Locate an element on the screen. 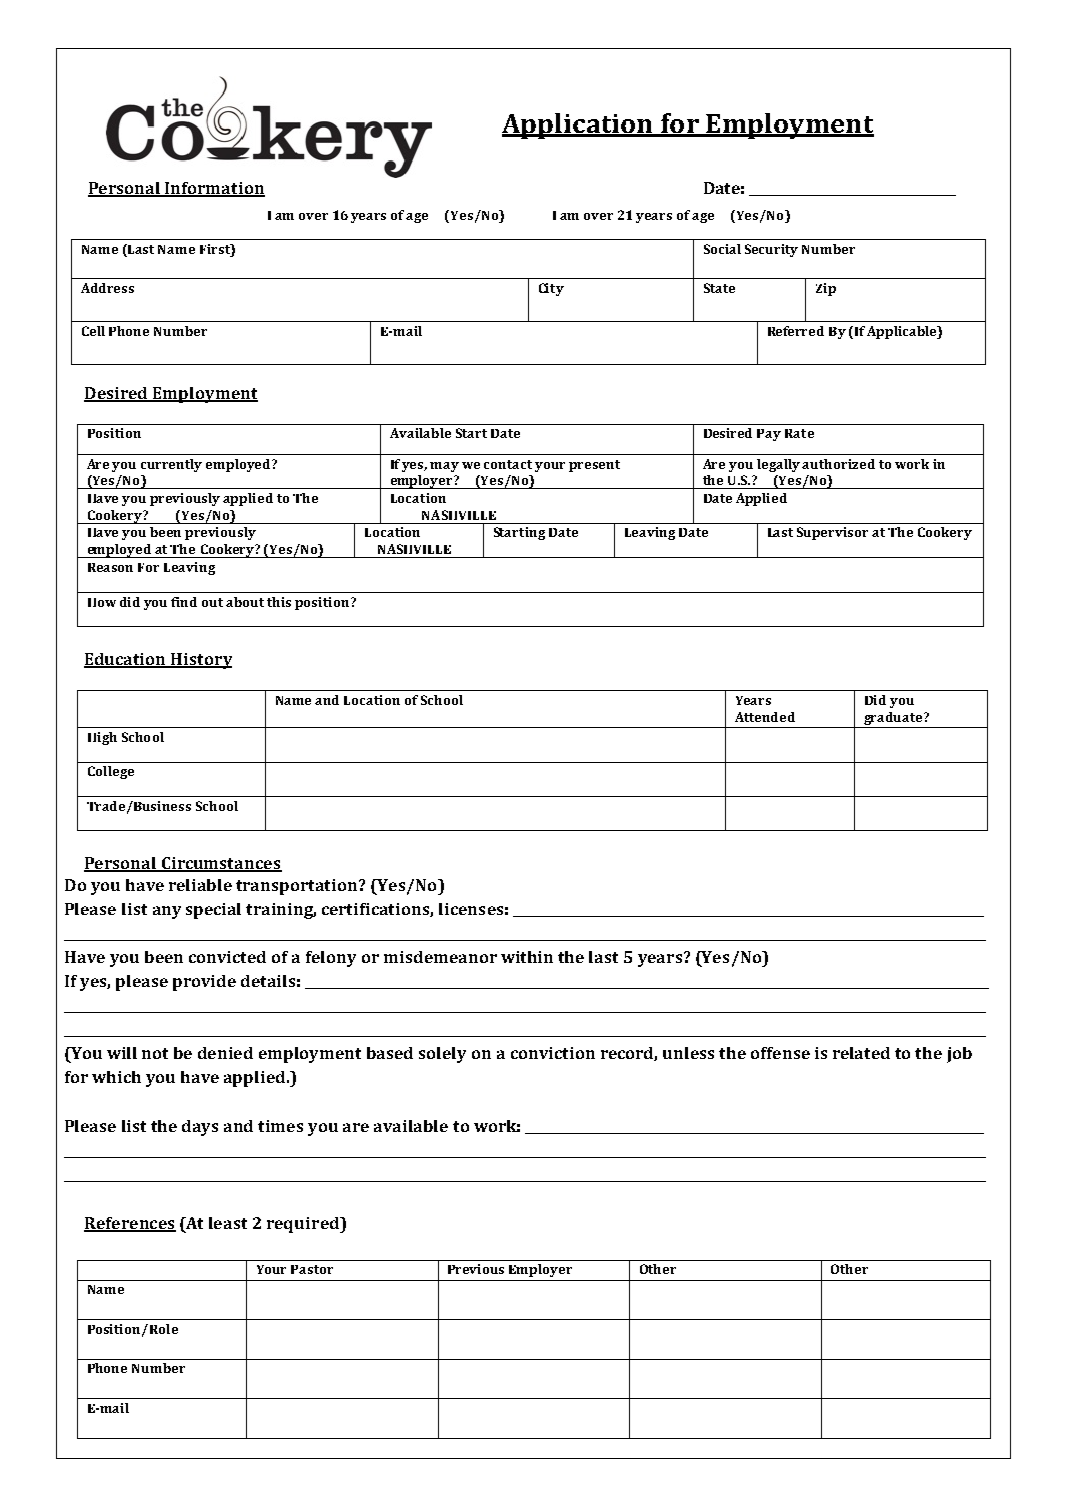 The height and width of the screenshot is (1507, 1065). Security is located at coordinates (771, 250).
